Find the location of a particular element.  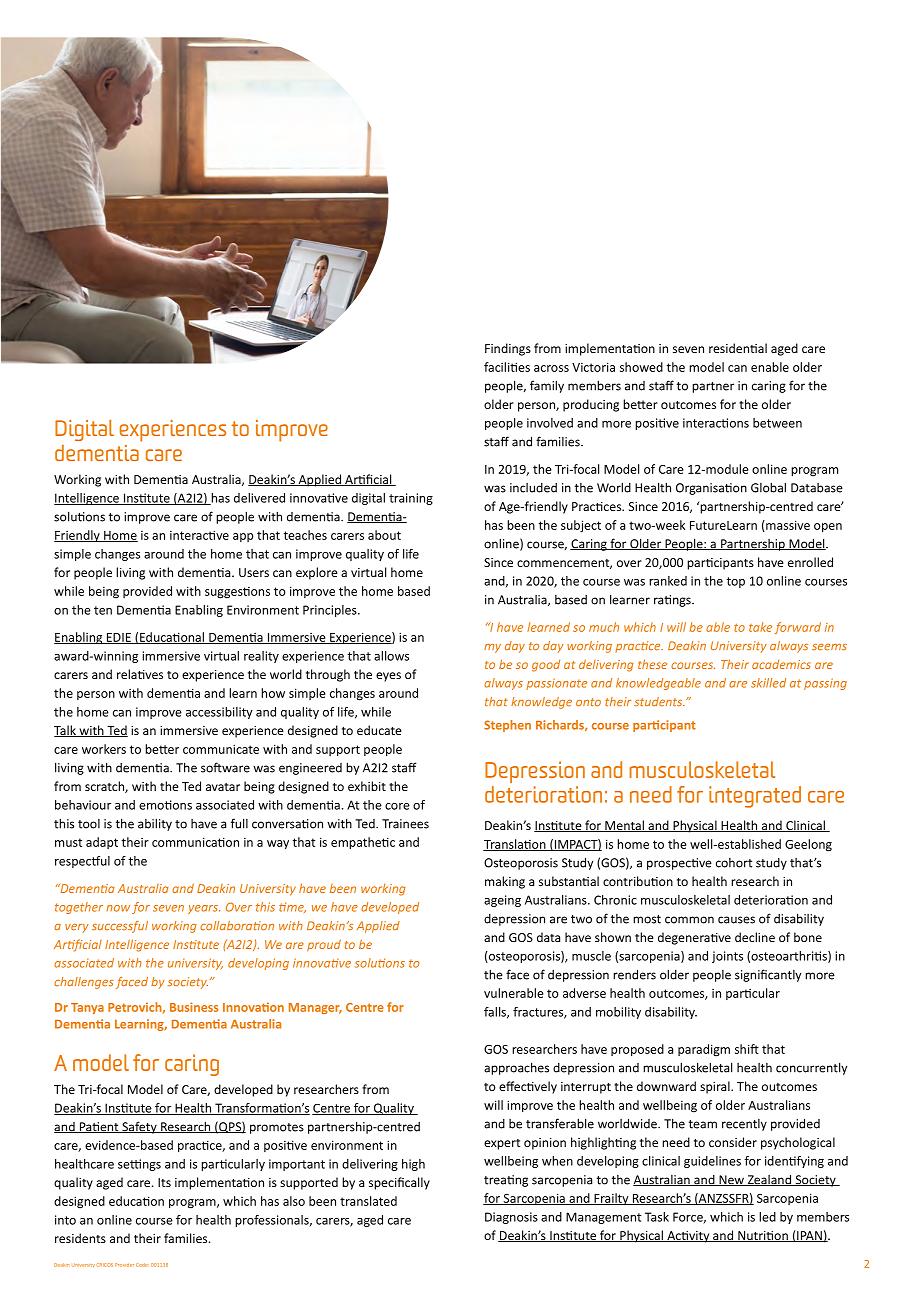

Code is located at coordinates (141, 1265).
